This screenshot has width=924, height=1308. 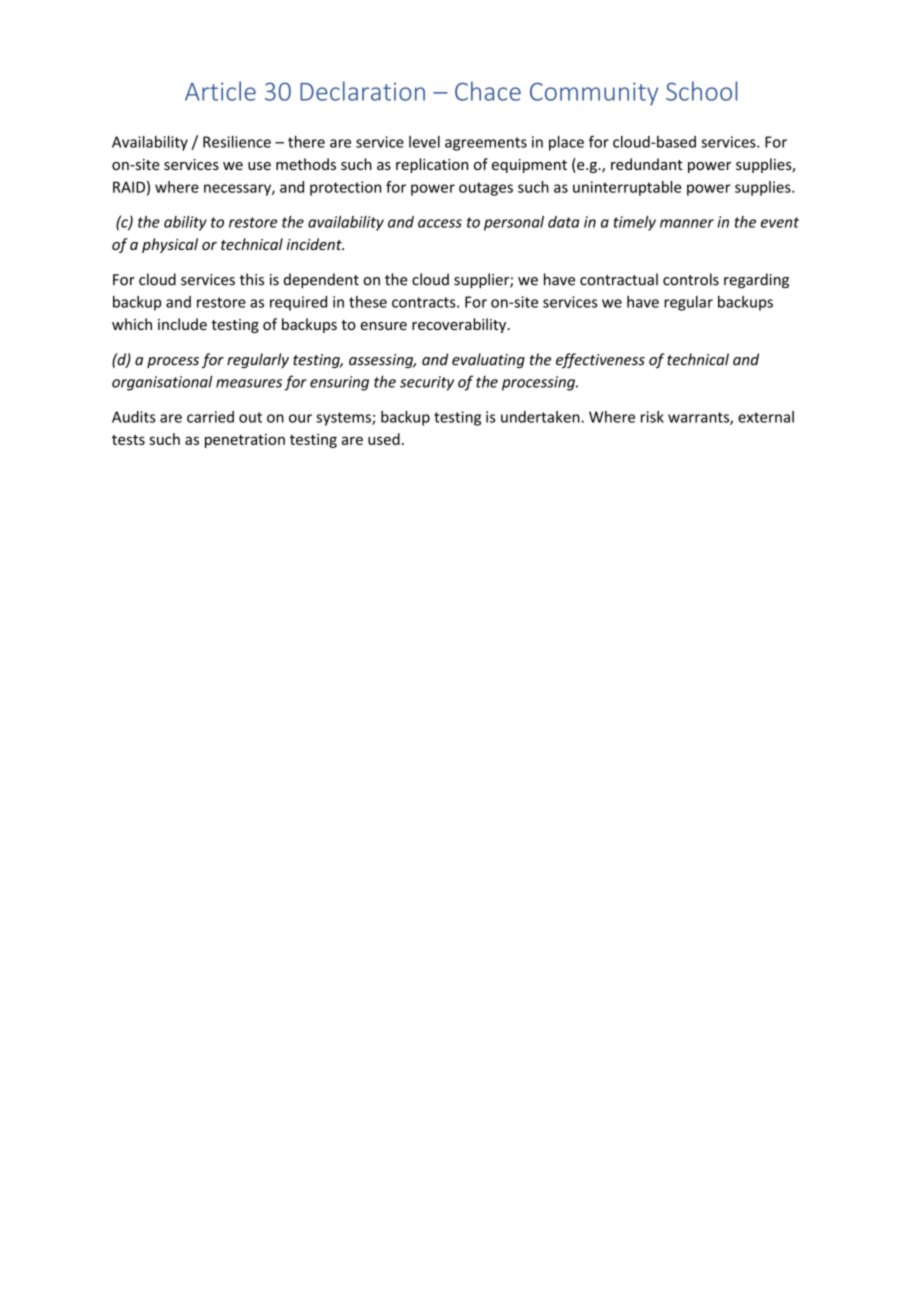 I want to click on carried, so click(x=210, y=417).
